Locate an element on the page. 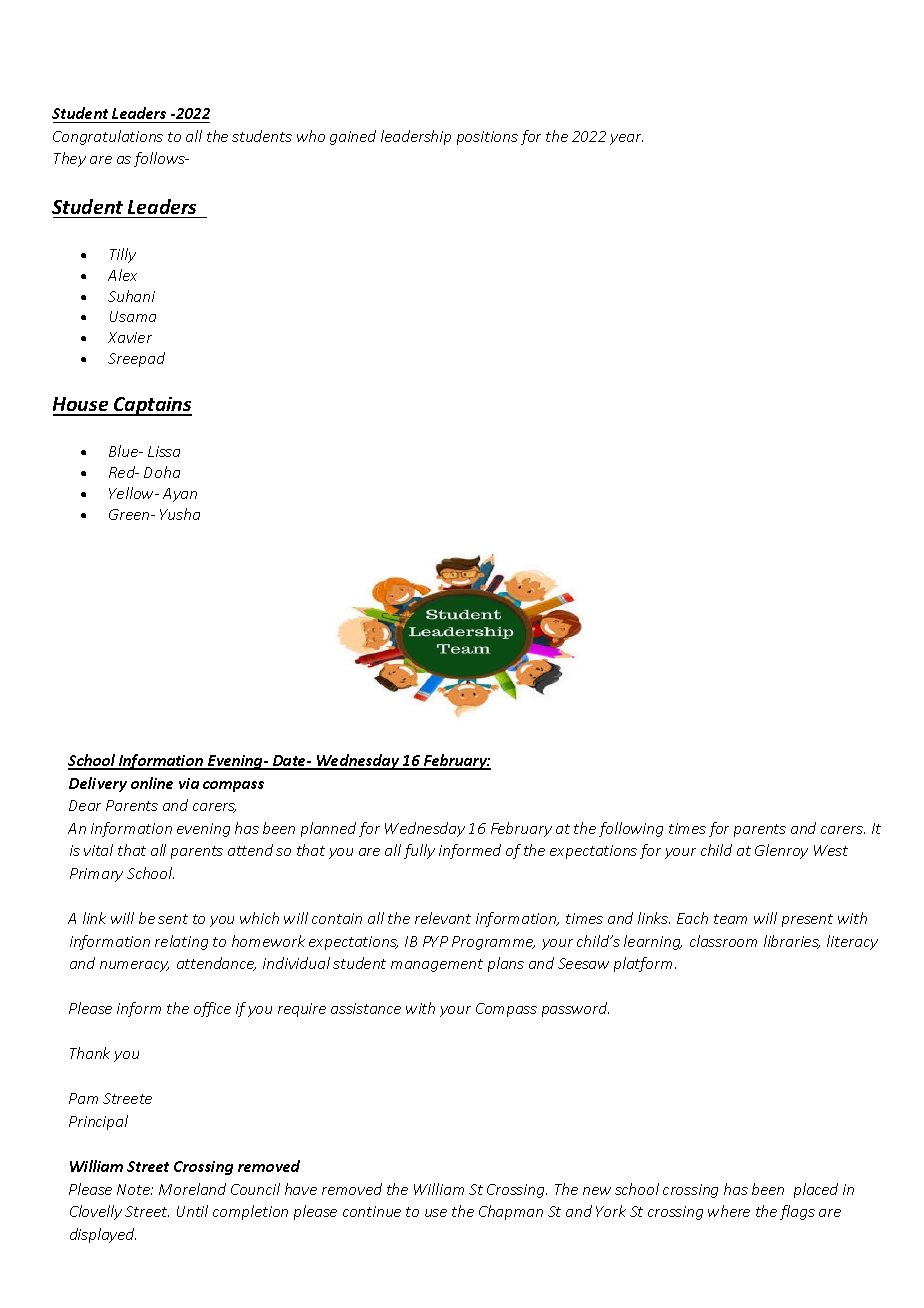  where is located at coordinates (729, 1211).
